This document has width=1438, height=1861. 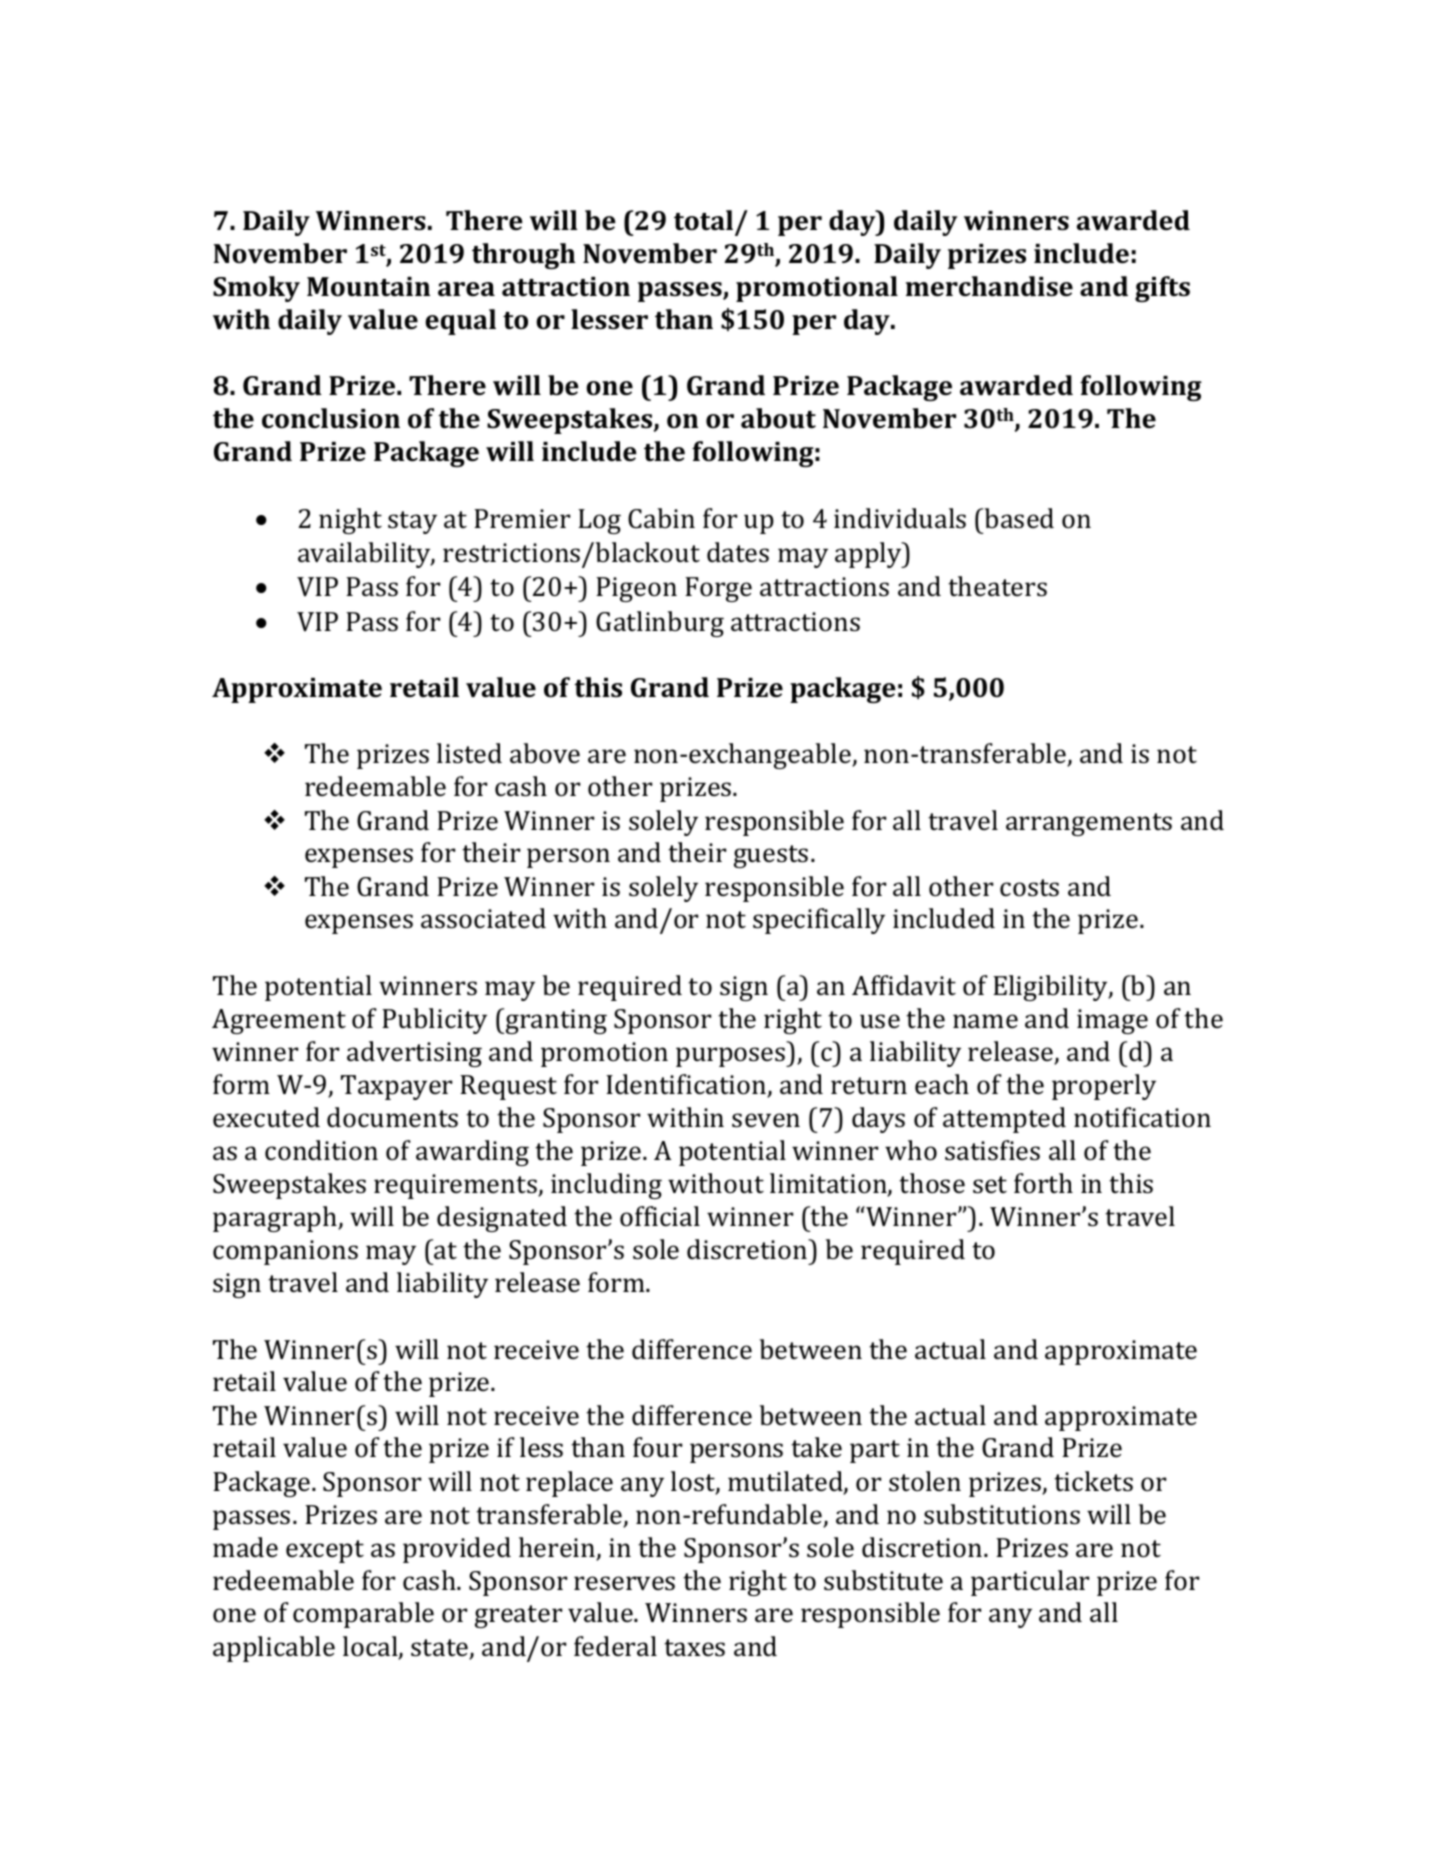 What do you see at coordinates (694, 1648) in the document?
I see `taxes` at bounding box center [694, 1648].
